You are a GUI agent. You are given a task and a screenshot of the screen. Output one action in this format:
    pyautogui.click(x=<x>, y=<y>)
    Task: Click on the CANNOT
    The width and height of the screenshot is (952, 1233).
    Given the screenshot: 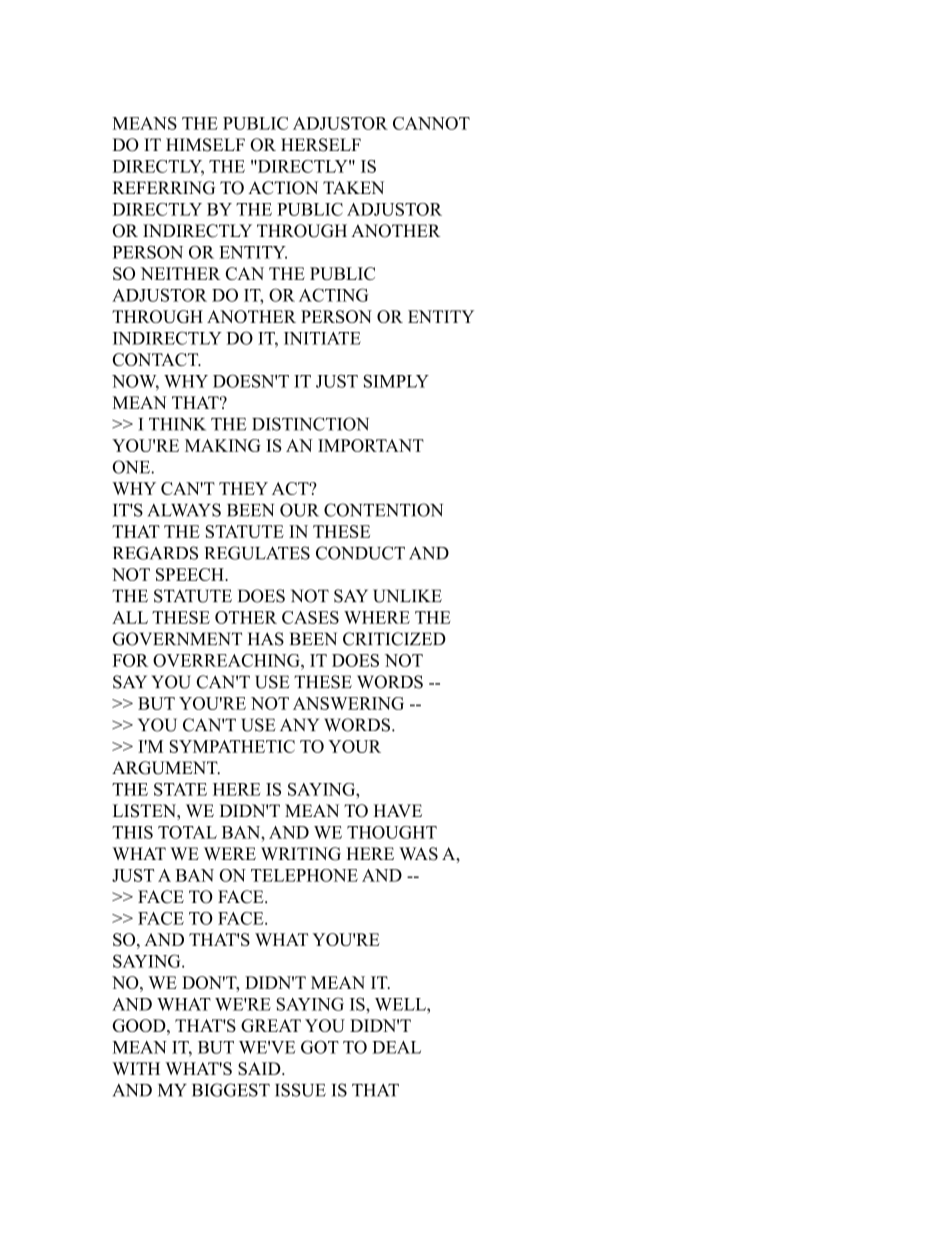 What is the action you would take?
    pyautogui.click(x=431, y=123)
